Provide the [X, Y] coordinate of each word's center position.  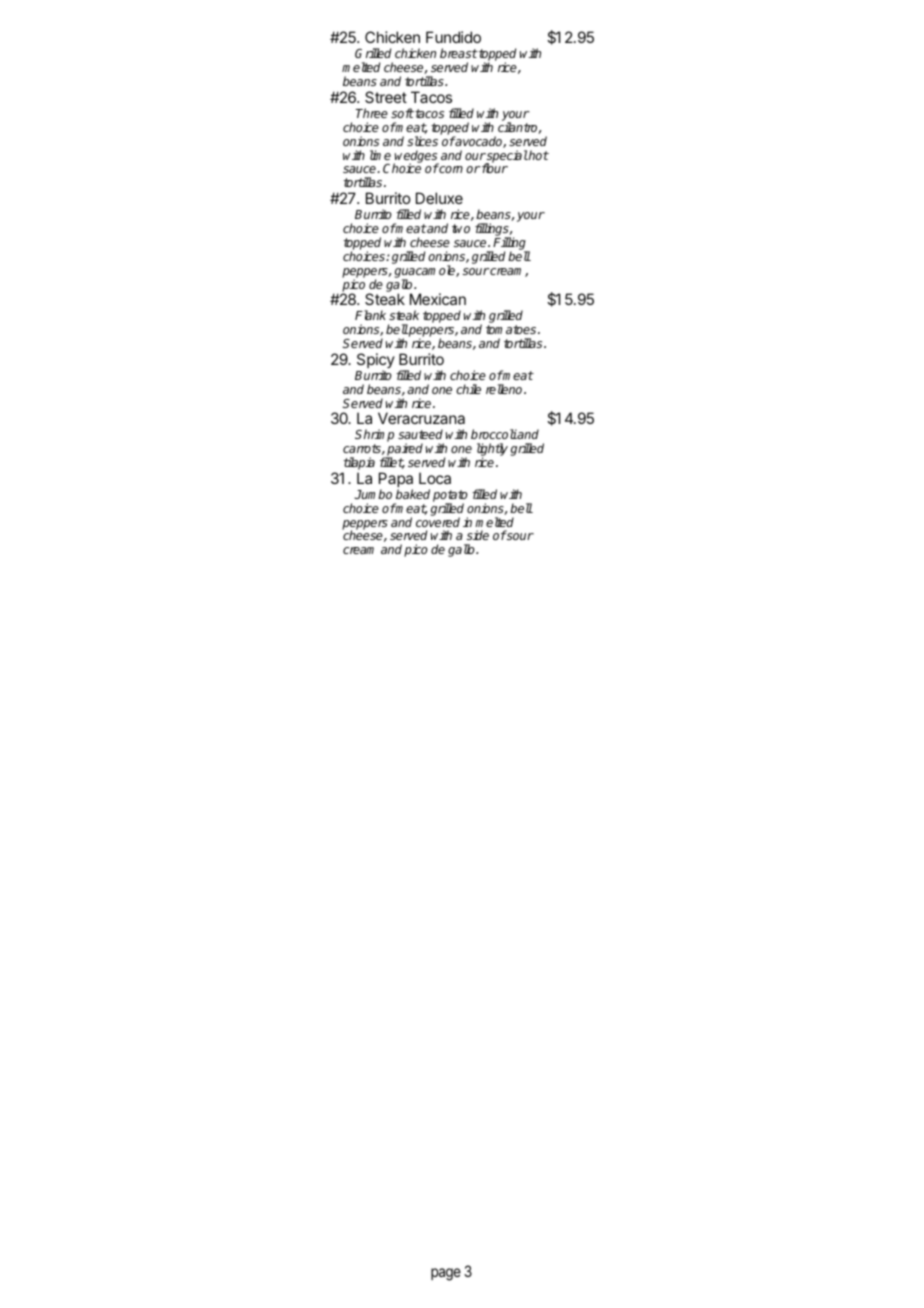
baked [413, 494]
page [446, 1274]
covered [438, 522]
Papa [396, 481]
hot [538, 155]
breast [459, 53]
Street [386, 97]
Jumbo [373, 494]
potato [450, 497]
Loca [435, 478]
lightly [492, 451]
